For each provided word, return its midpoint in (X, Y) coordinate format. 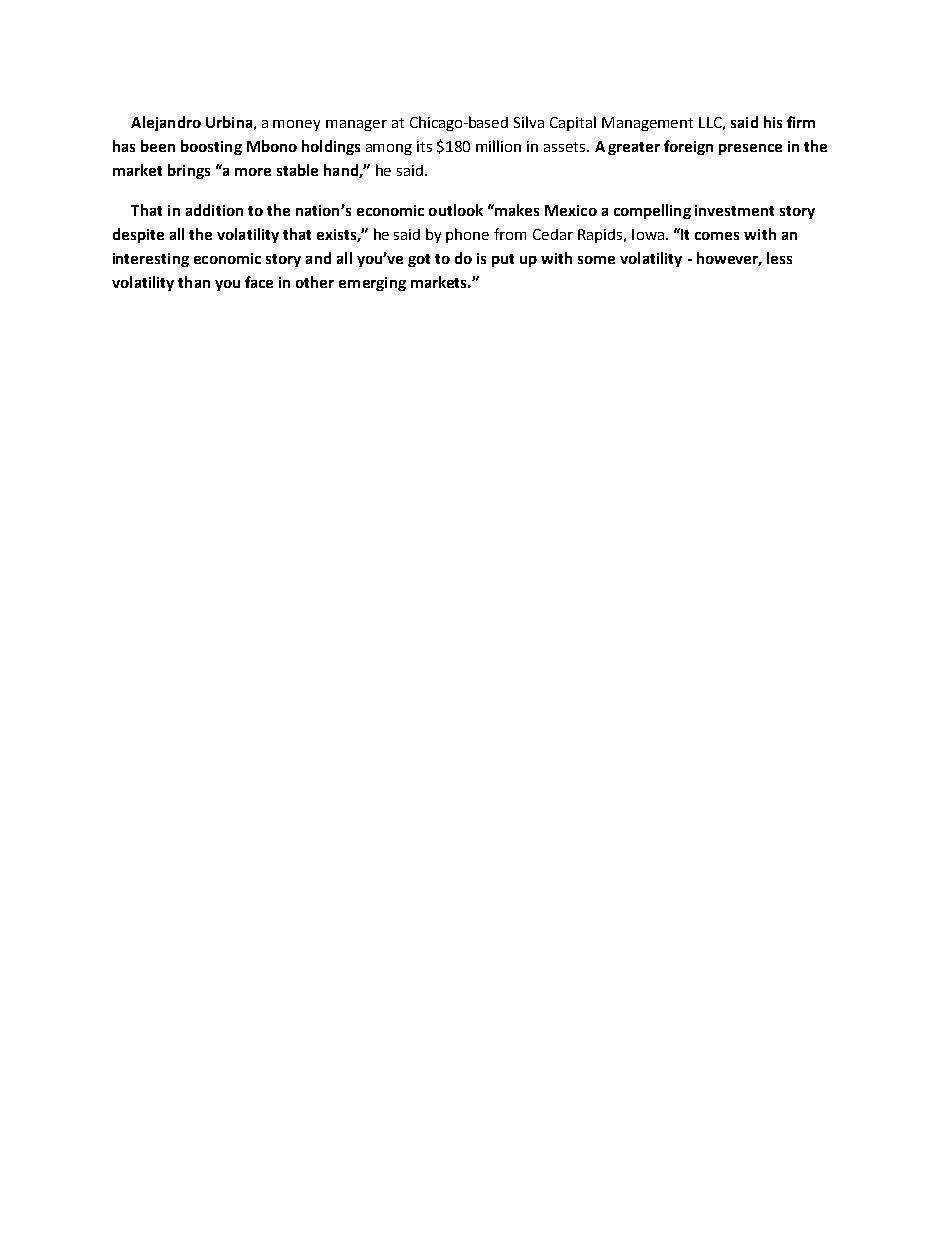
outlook (456, 210)
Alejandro (166, 123)
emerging (372, 284)
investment (734, 210)
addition (214, 210)
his (773, 122)
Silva (529, 122)
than (194, 282)
